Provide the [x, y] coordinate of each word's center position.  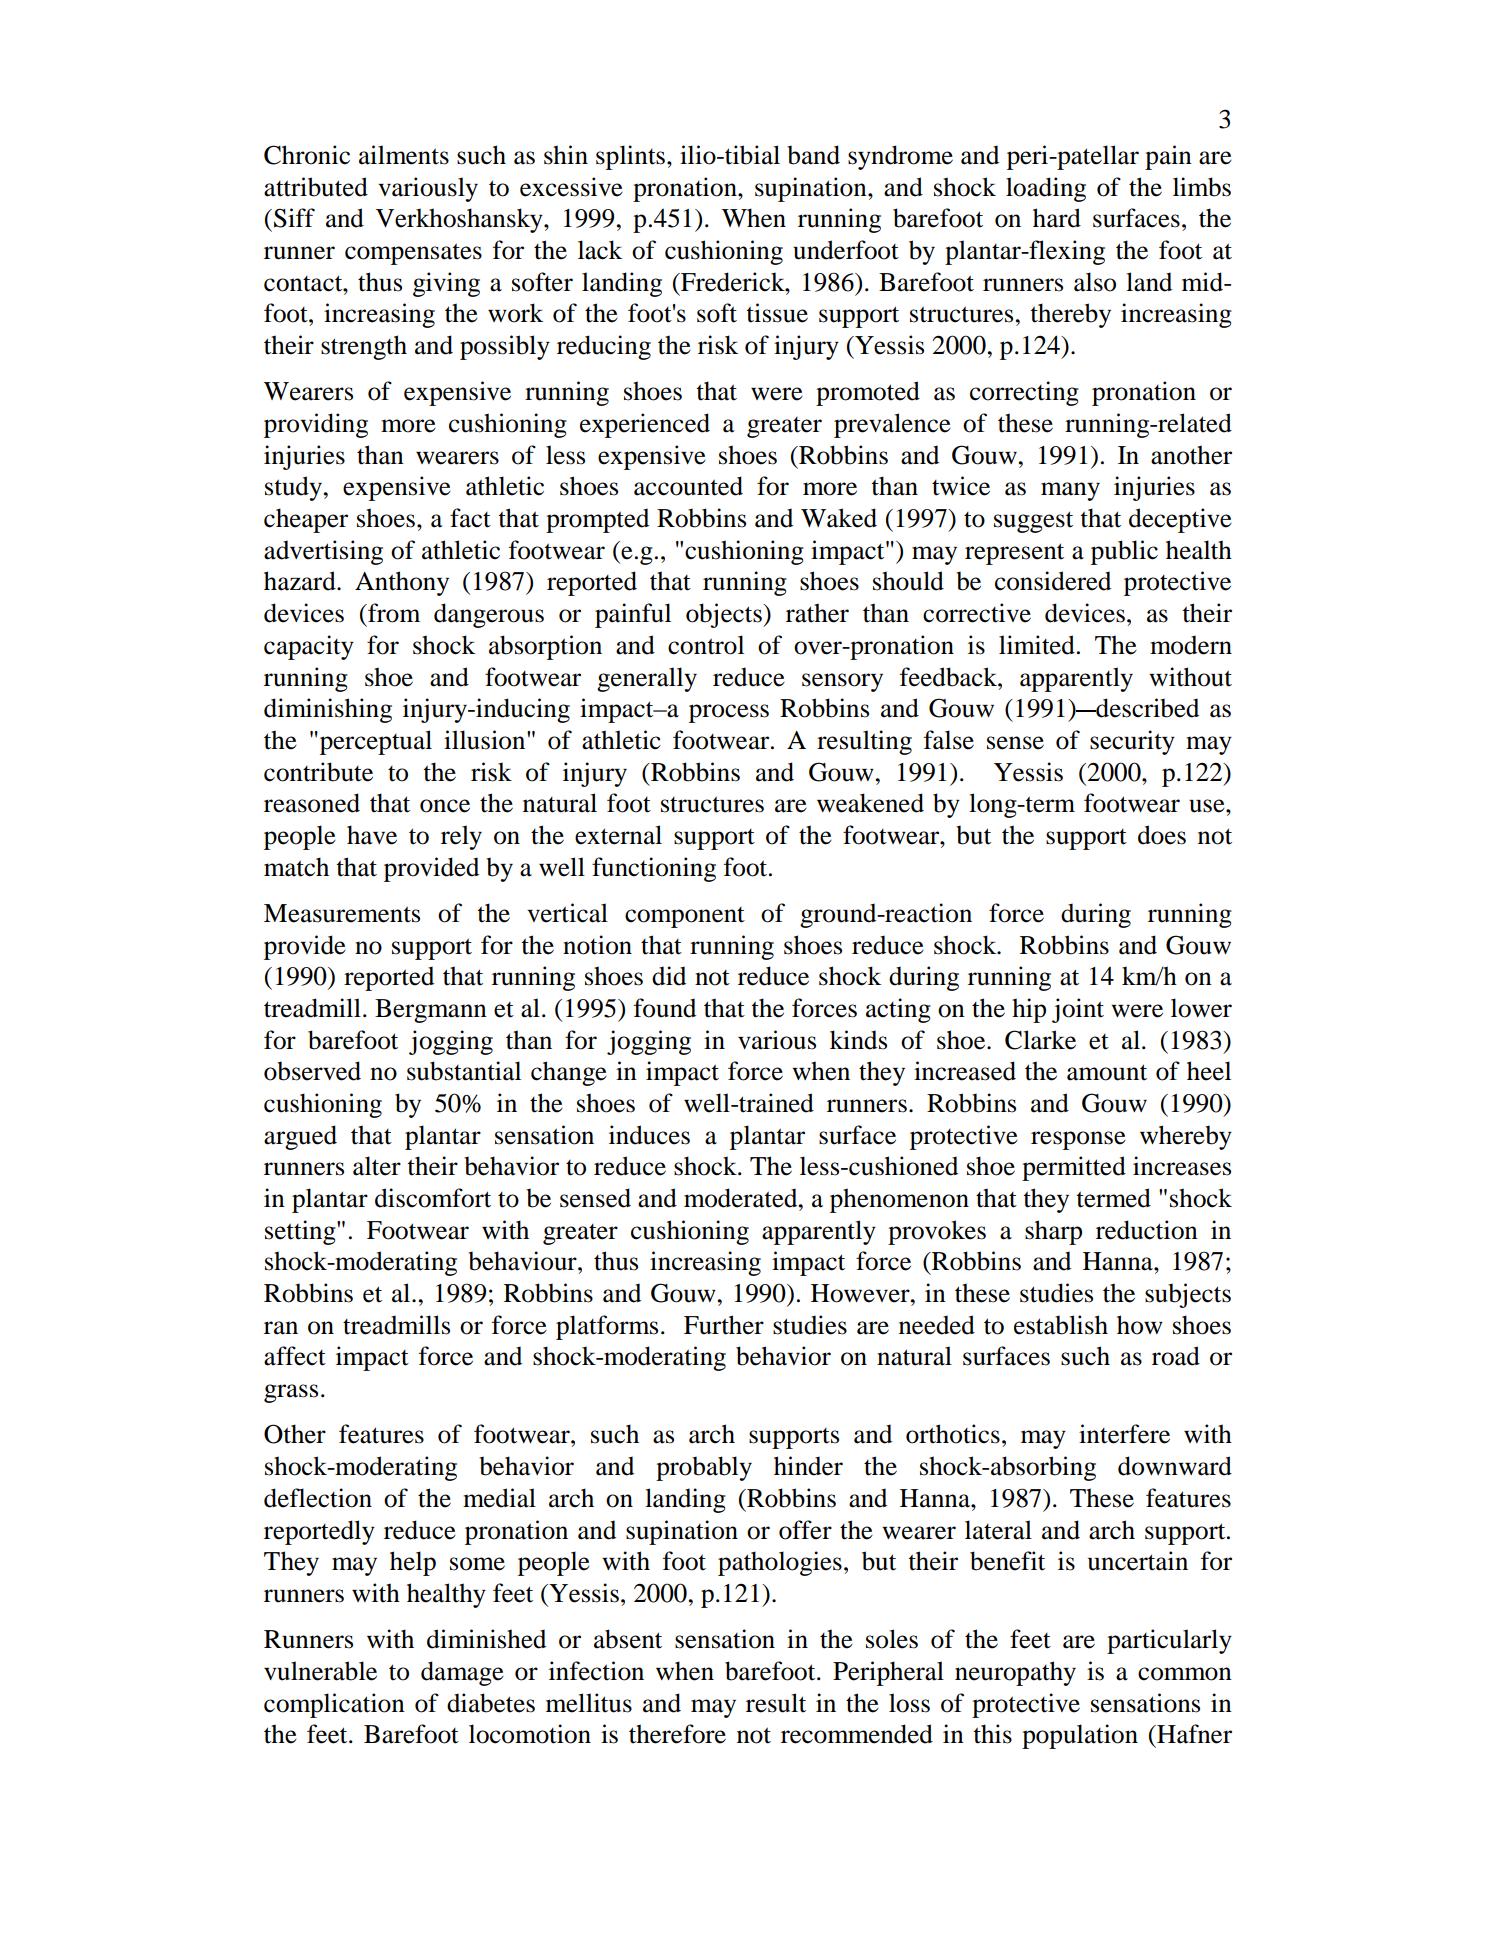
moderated [742, 1198]
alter [377, 1166]
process [729, 713]
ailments [404, 155]
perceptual [374, 742]
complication [334, 1705]
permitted [1074, 1168]
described [1146, 708]
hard [1057, 218]
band [813, 155]
